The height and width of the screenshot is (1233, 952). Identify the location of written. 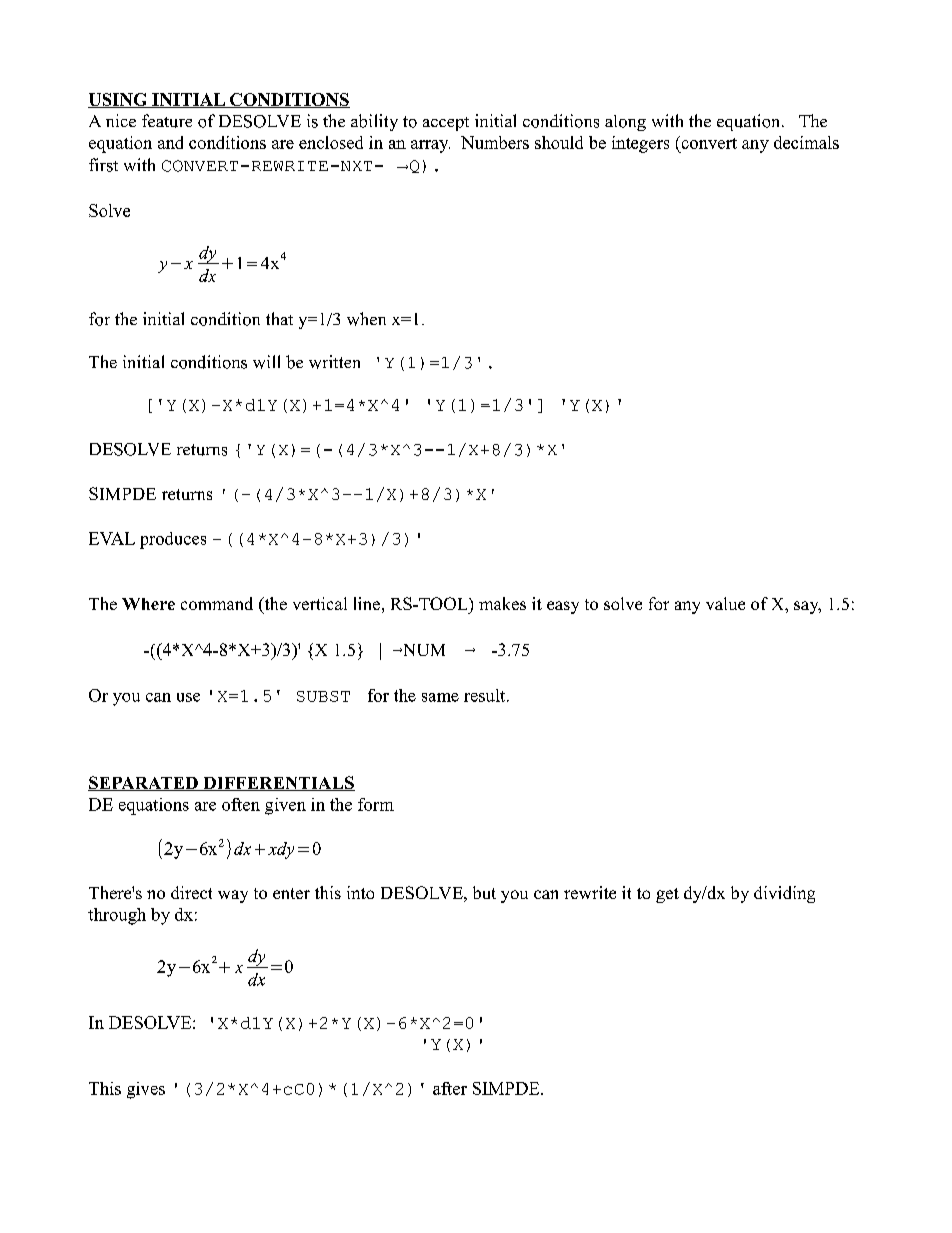
(334, 362).
